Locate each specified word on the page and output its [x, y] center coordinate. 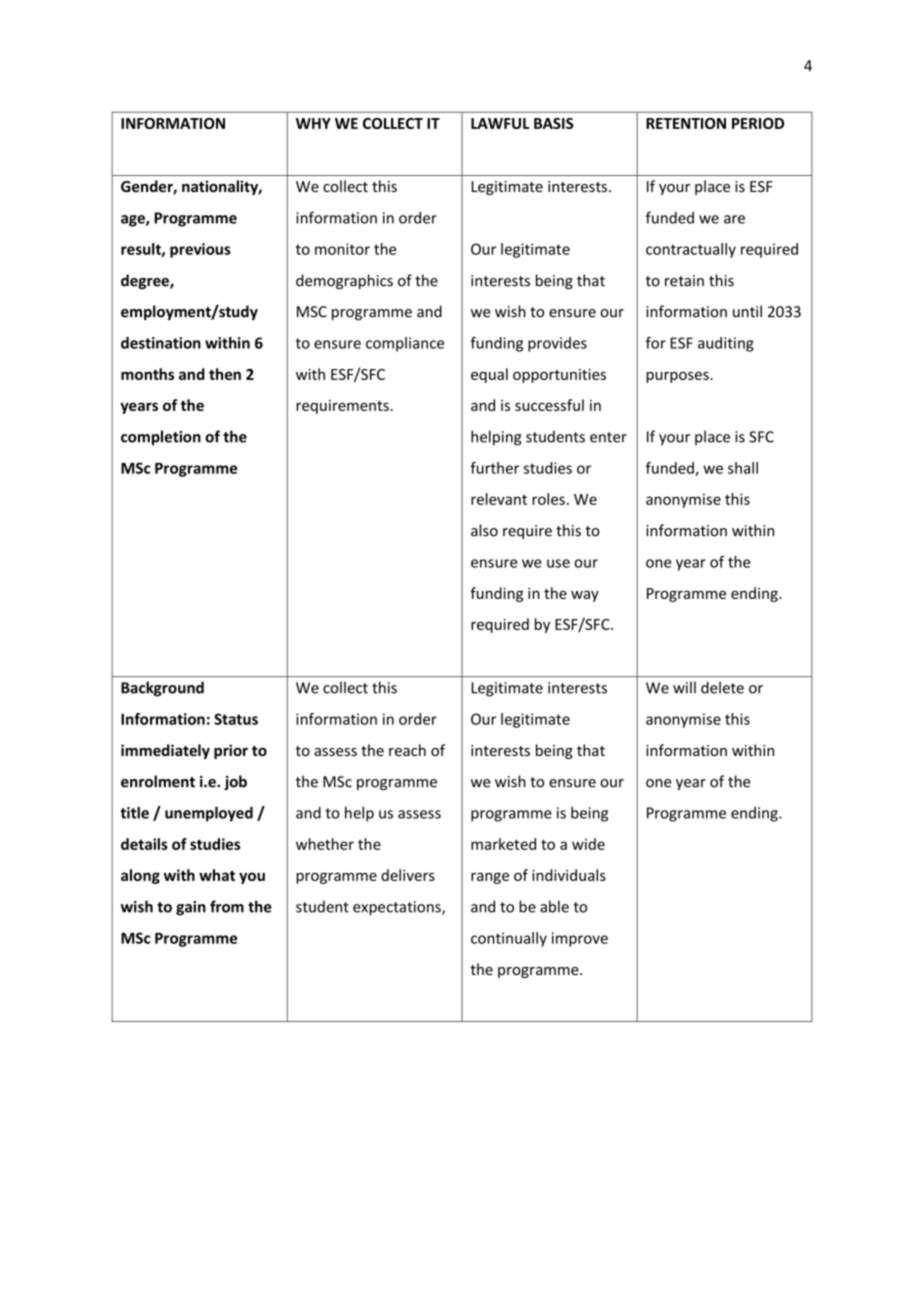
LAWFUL [500, 123]
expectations [398, 908]
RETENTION [686, 123]
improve [580, 939]
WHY [313, 123]
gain [191, 908]
